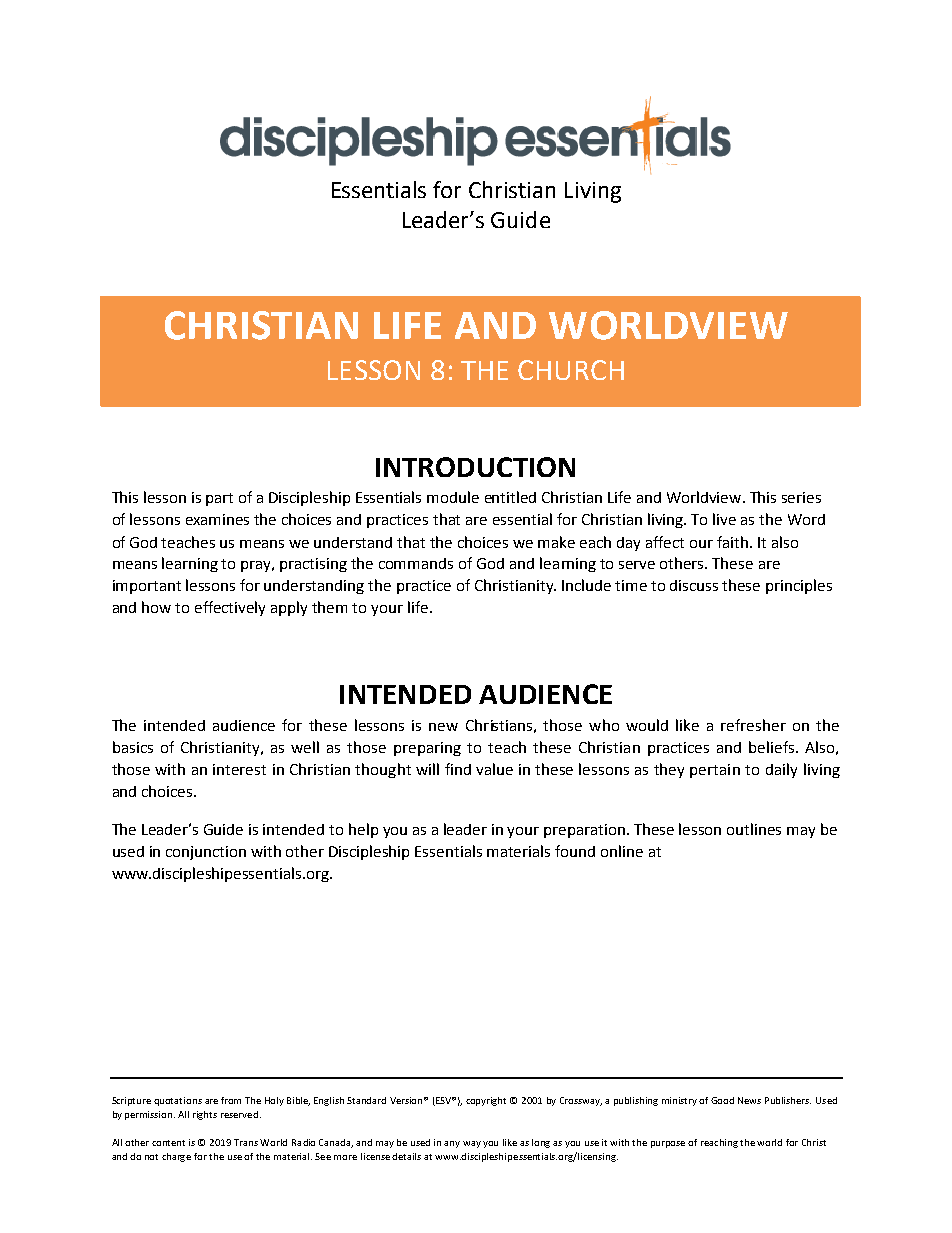  Describe the element at coordinates (732, 542) in the screenshot. I see `faith` at that location.
